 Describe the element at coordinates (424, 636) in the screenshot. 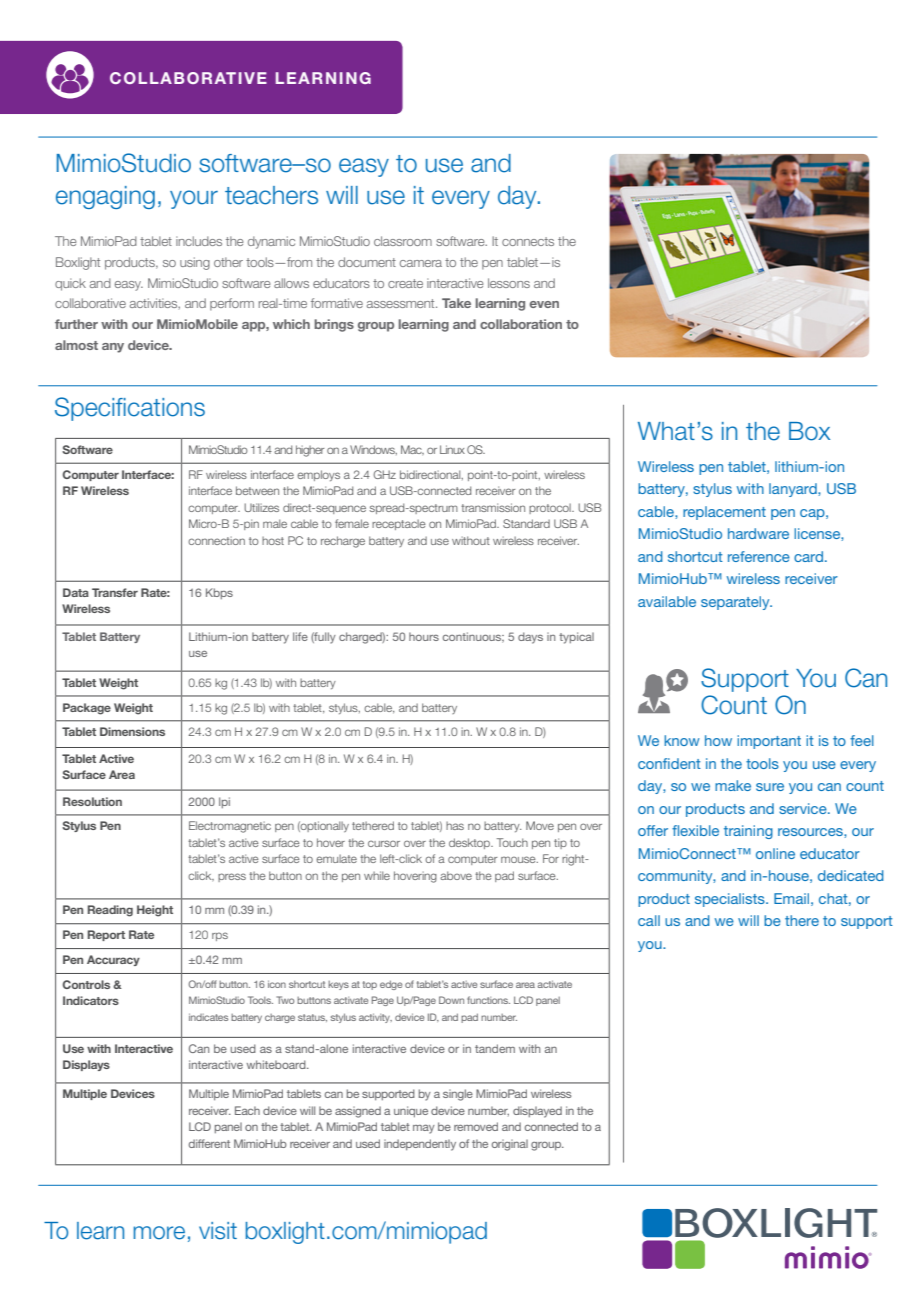

I see `hours` at that location.
